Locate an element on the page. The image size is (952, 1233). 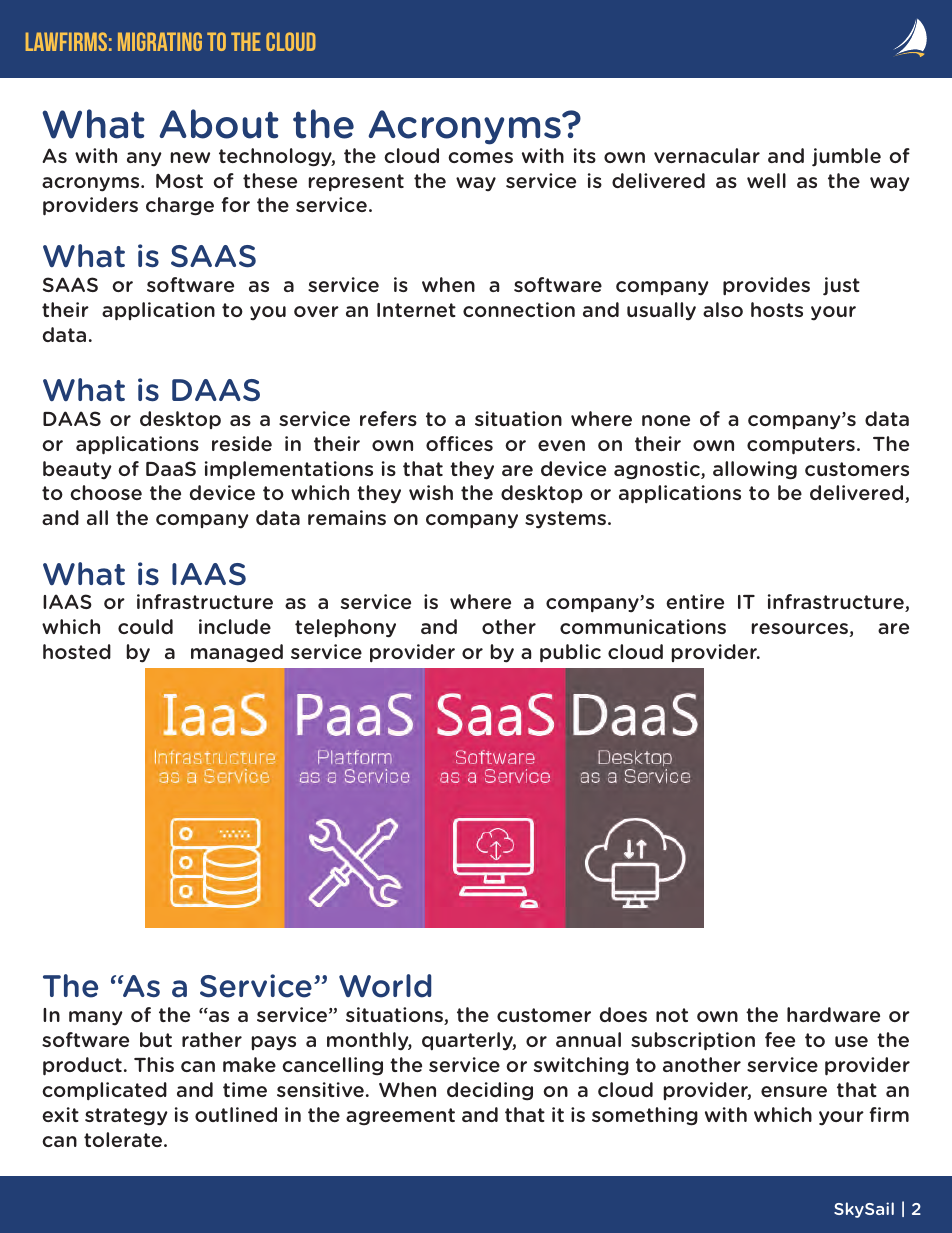
vernacular is located at coordinates (707, 155).
